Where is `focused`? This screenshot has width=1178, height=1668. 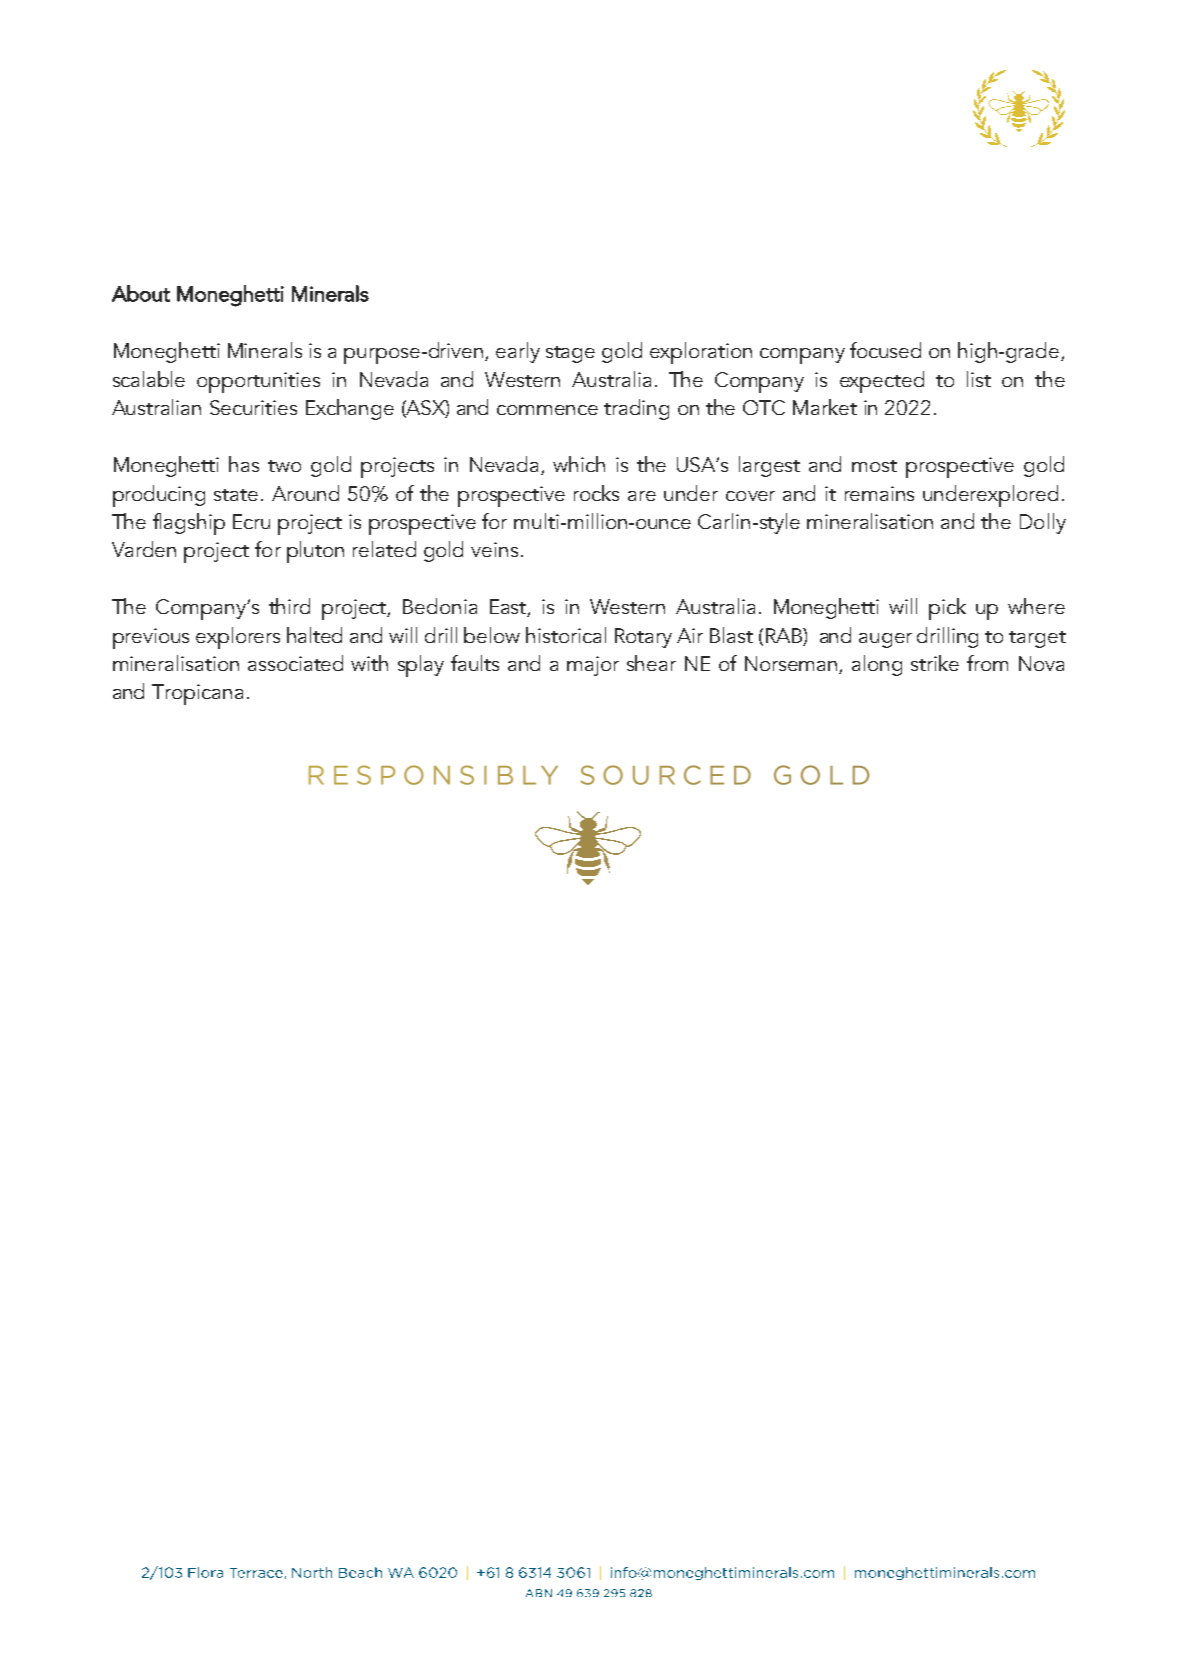
focused is located at coordinates (885, 350).
